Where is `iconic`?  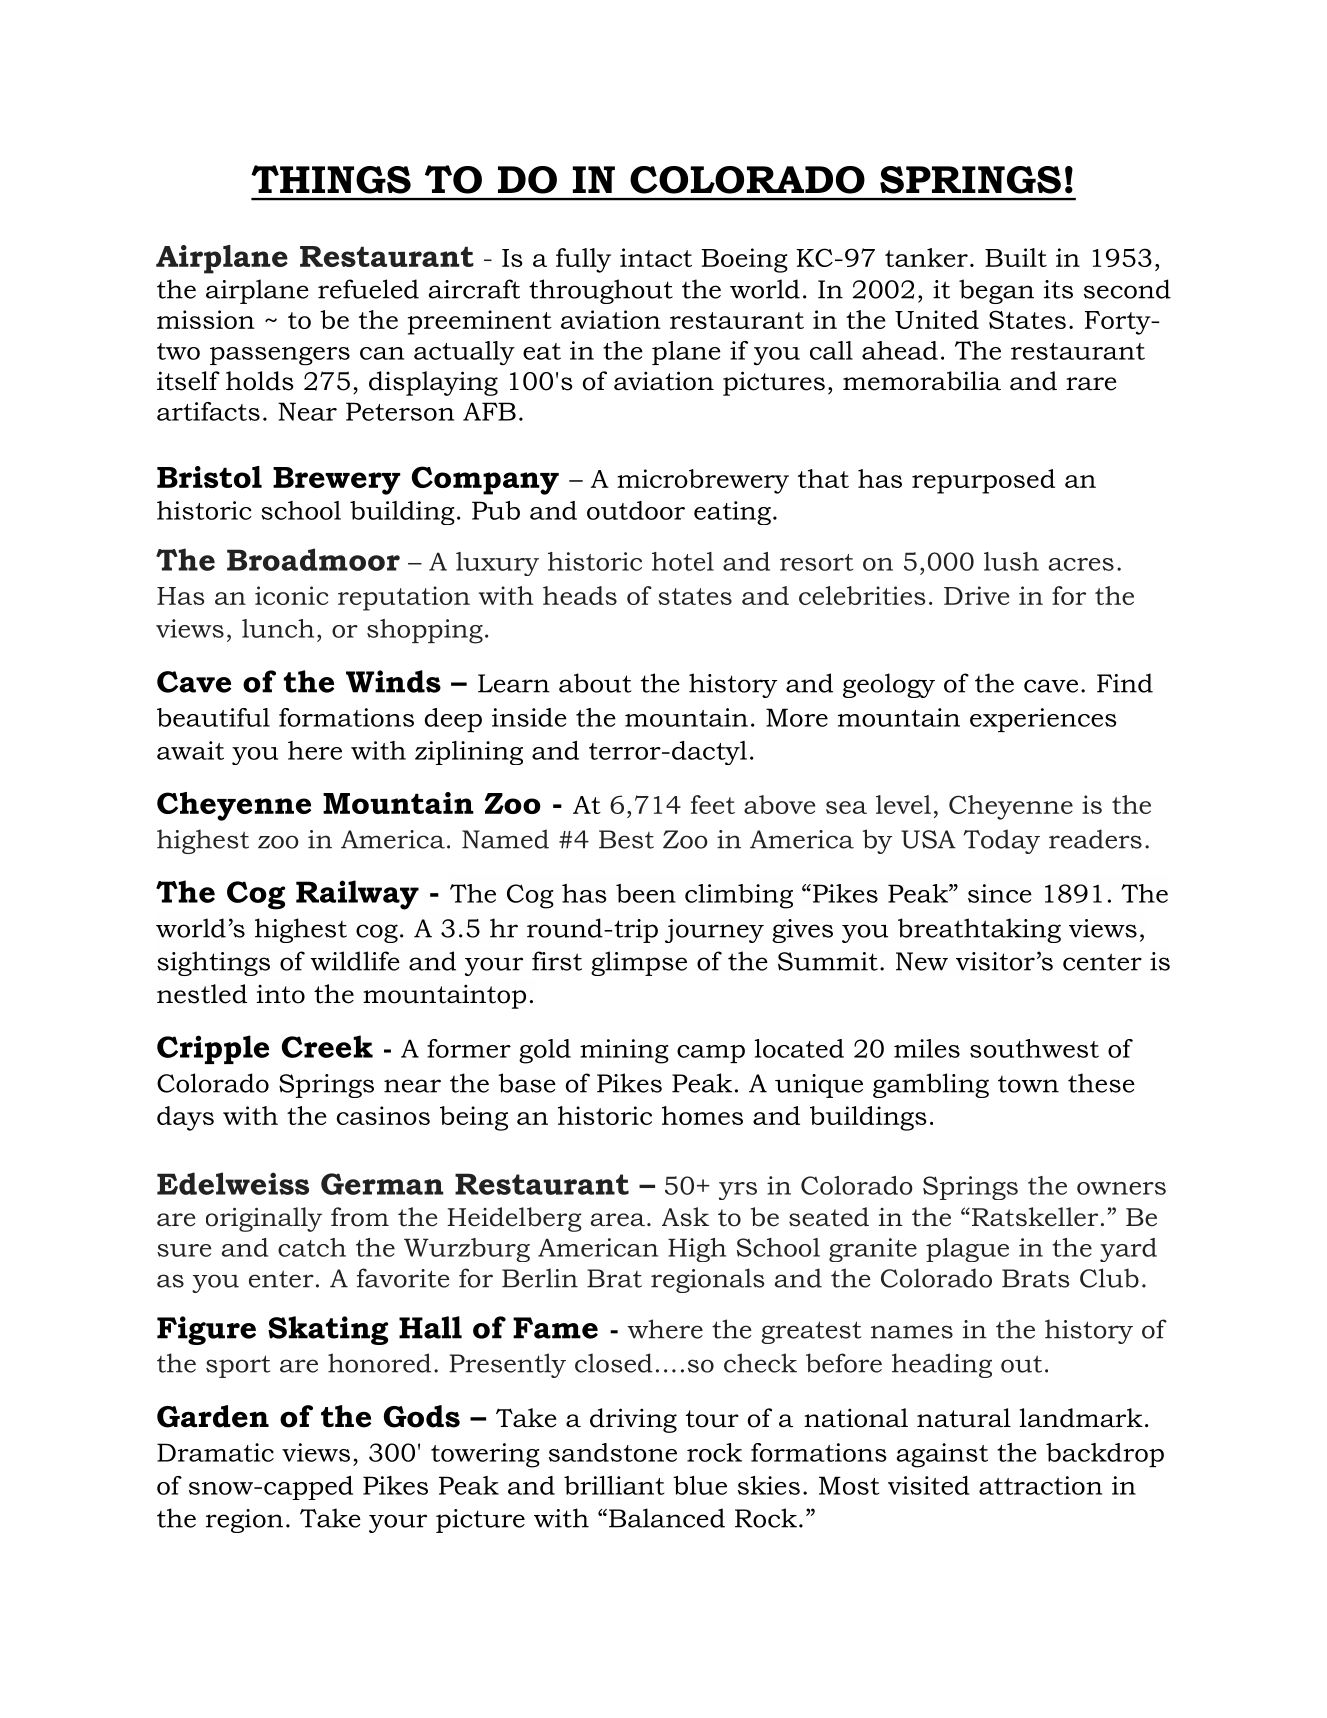
iconic is located at coordinates (291, 595).
